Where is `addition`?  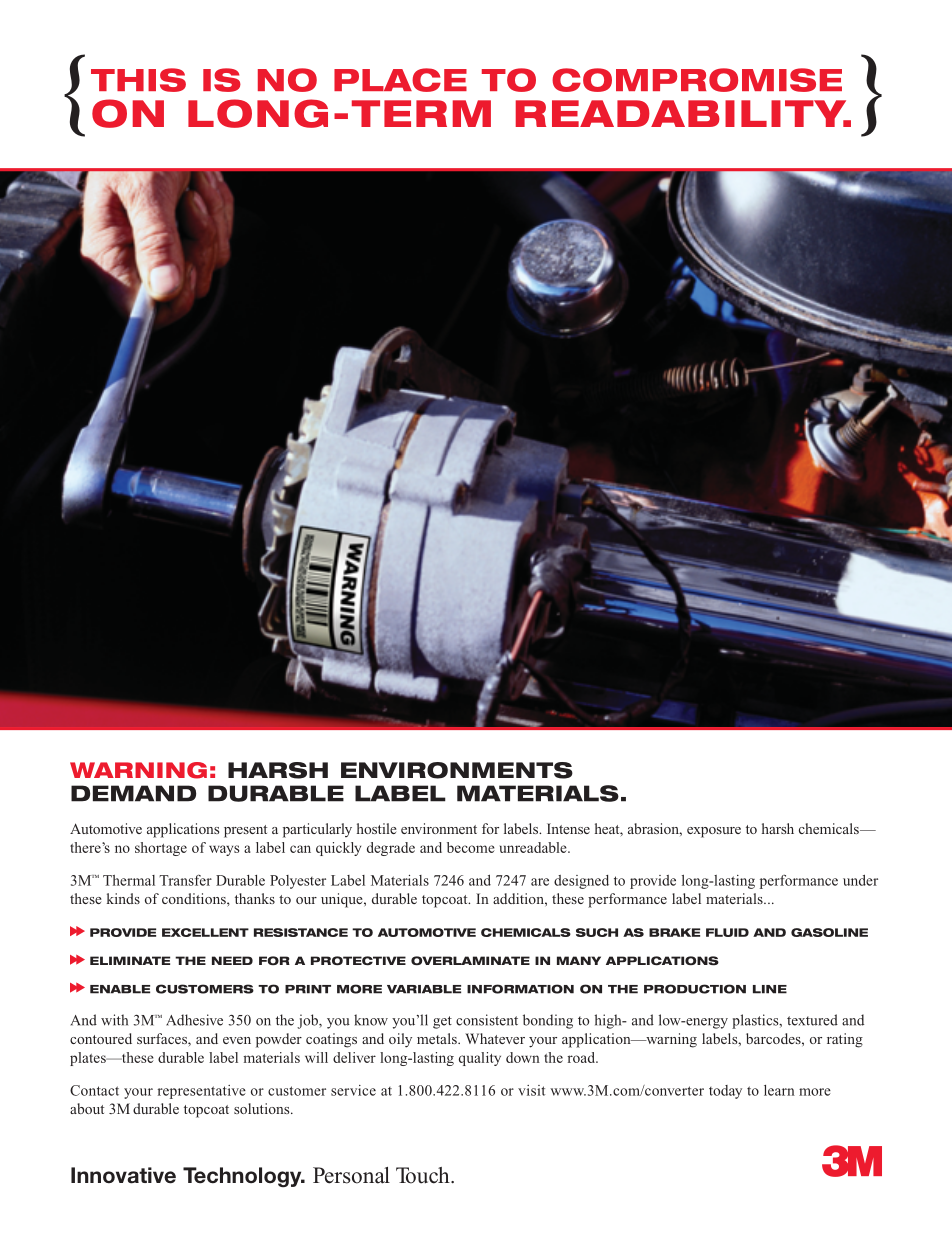 addition is located at coordinates (519, 898).
